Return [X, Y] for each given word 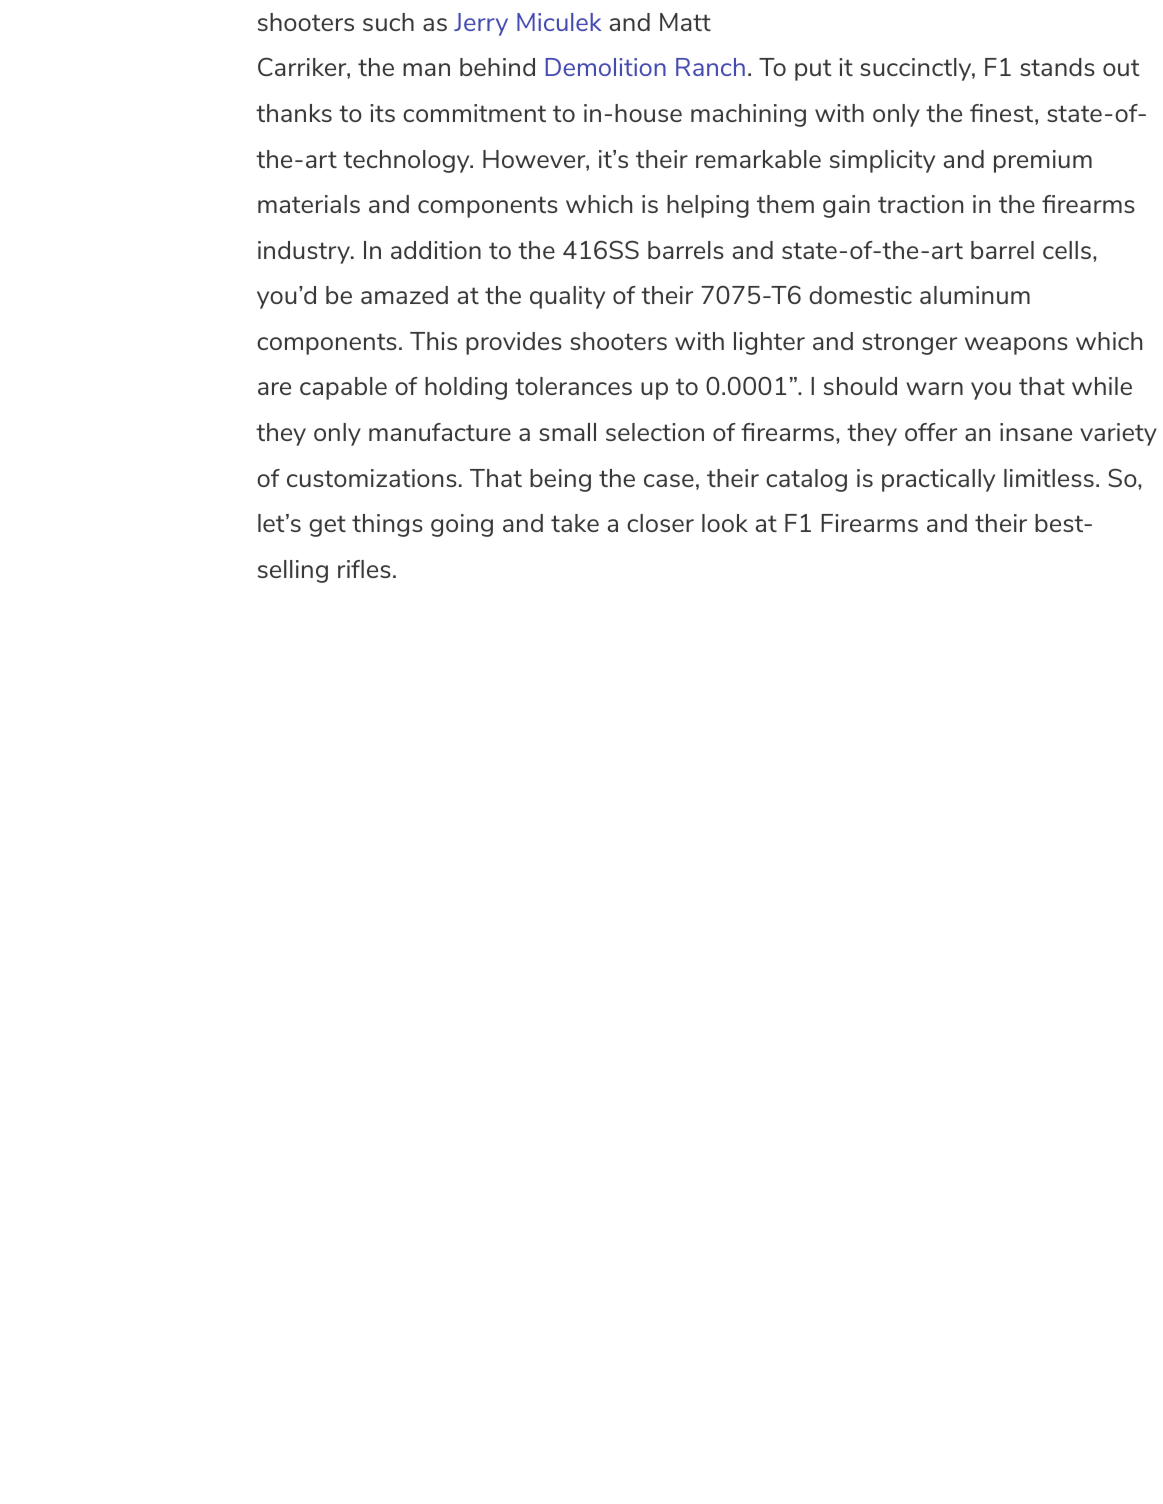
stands [1057, 67]
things [387, 525]
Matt [685, 22]
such [388, 22]
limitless [1049, 478]
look [725, 523]
